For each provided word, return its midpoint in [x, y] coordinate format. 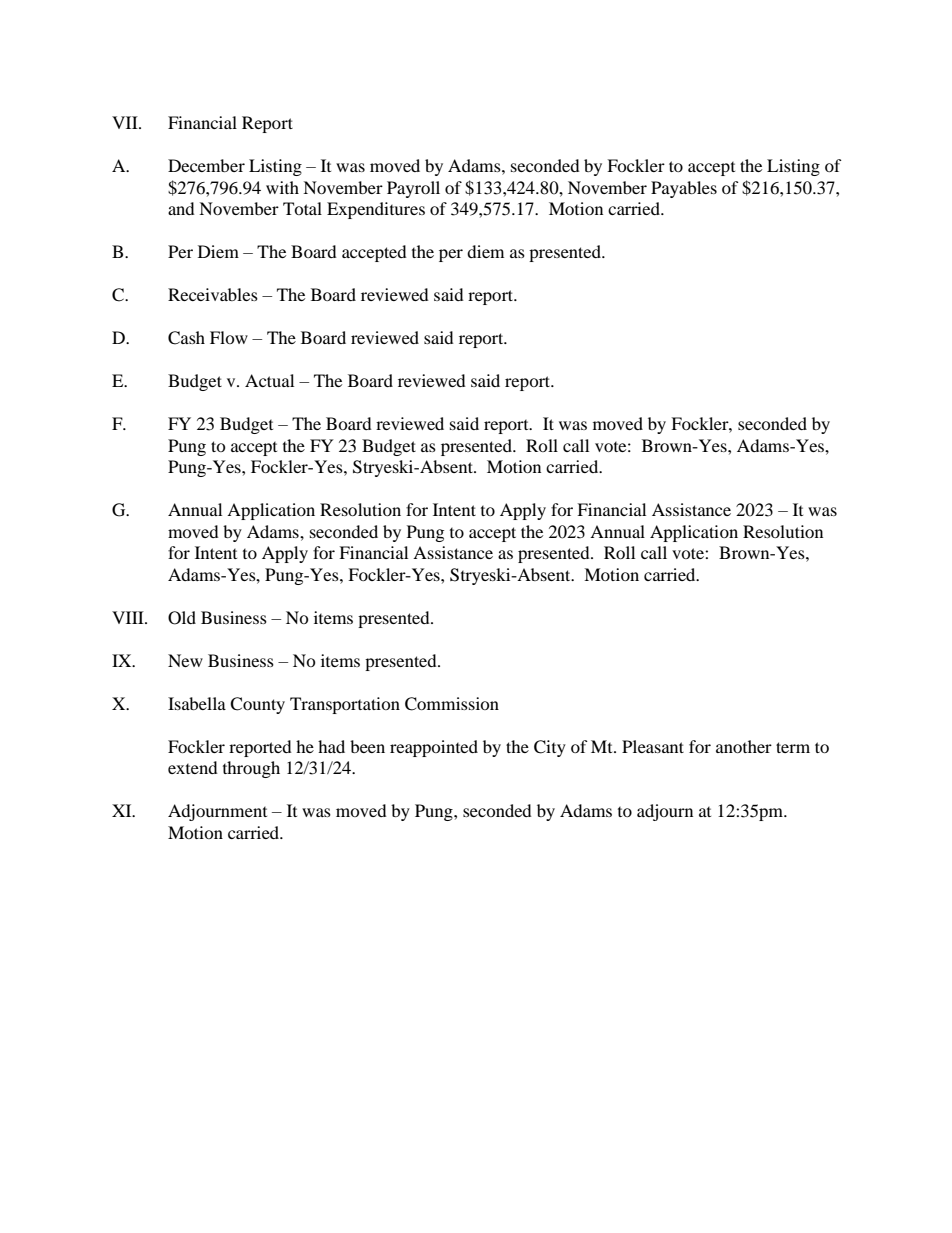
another [744, 746]
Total [302, 208]
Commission [452, 704]
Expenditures [376, 210]
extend [193, 767]
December [206, 165]
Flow [229, 337]
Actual [269, 380]
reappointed [434, 748]
